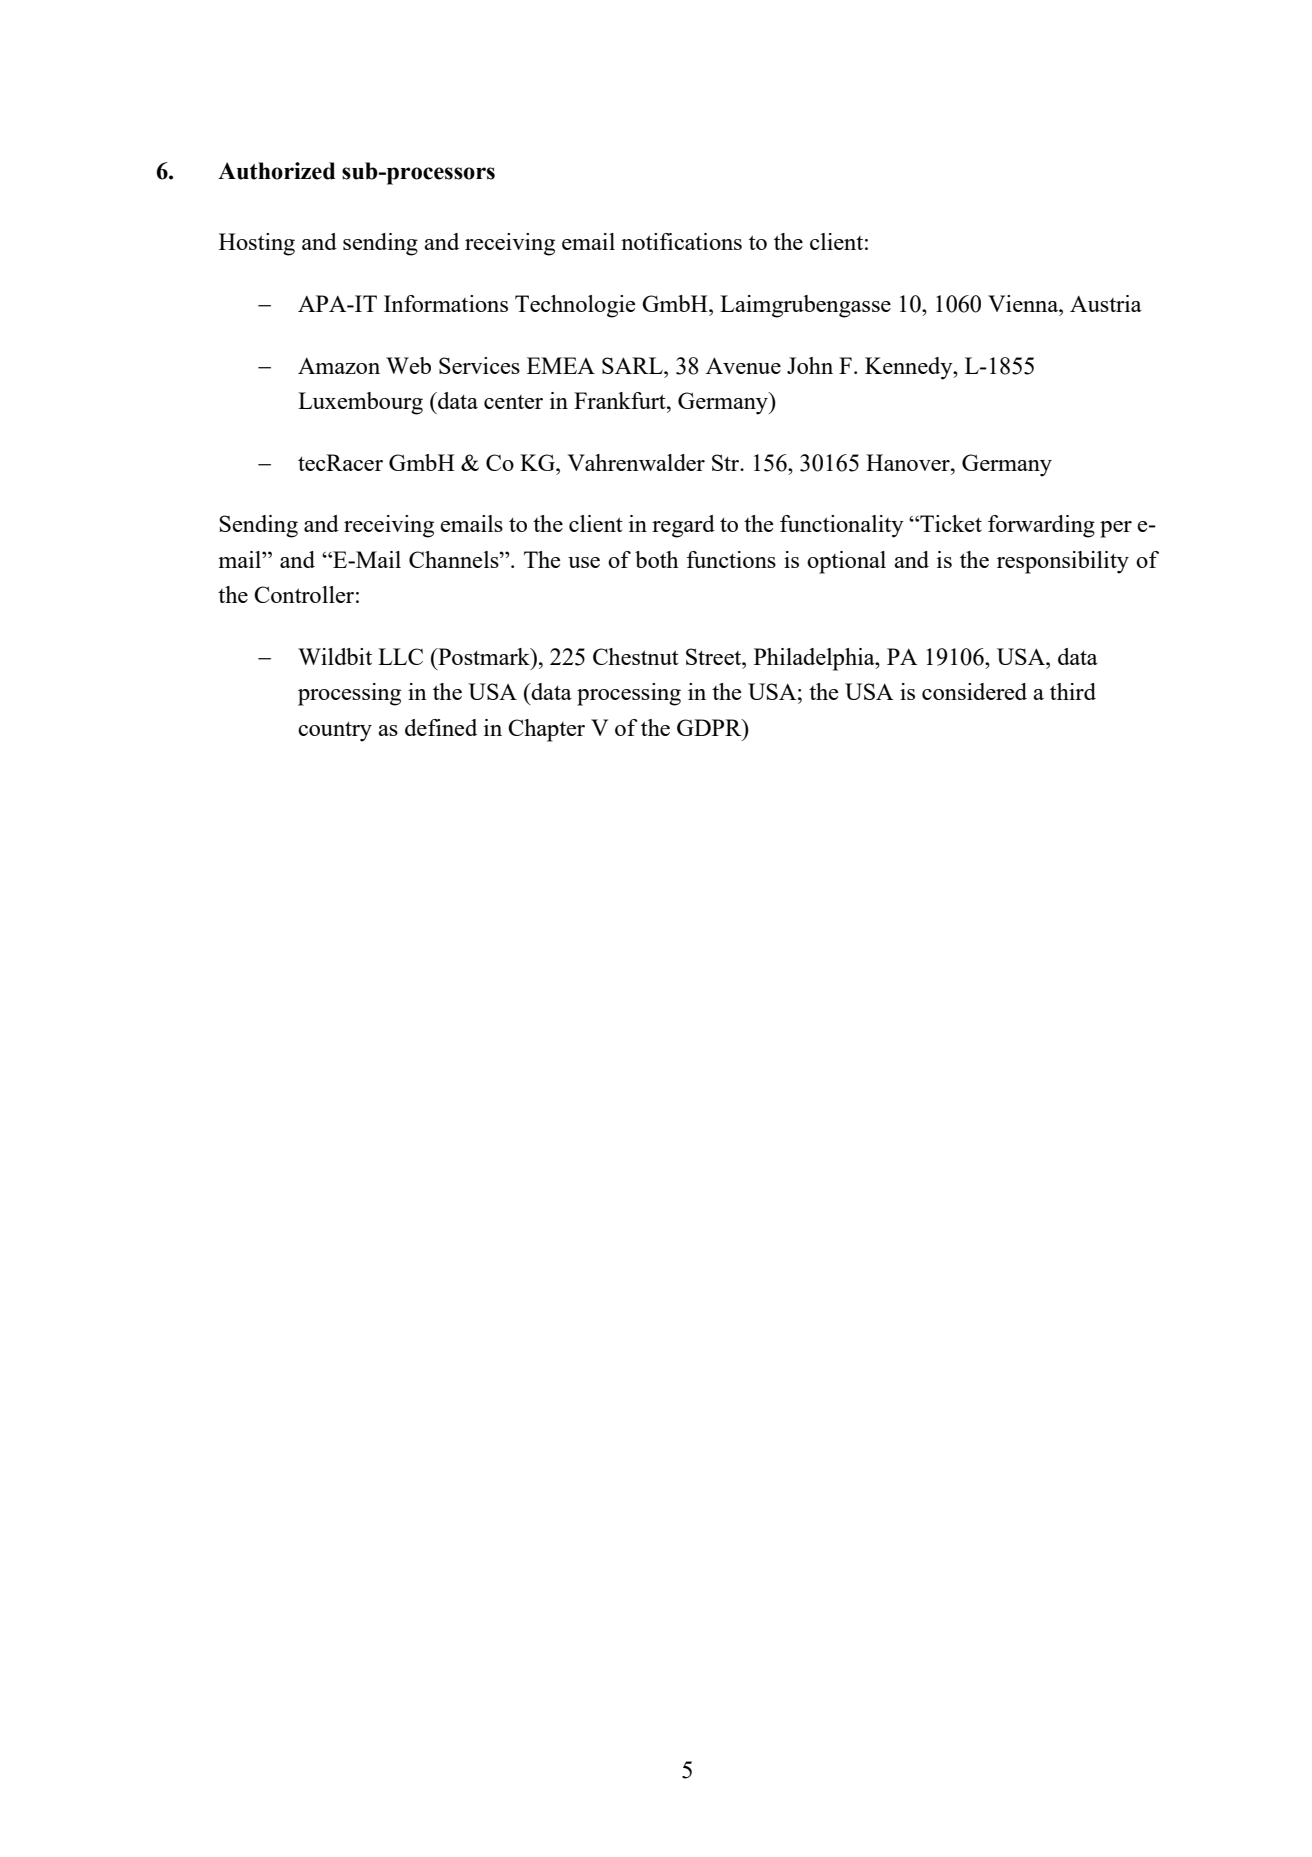 This image has height=1857, width=1312. I want to click on Frankfurt, so click(621, 400).
